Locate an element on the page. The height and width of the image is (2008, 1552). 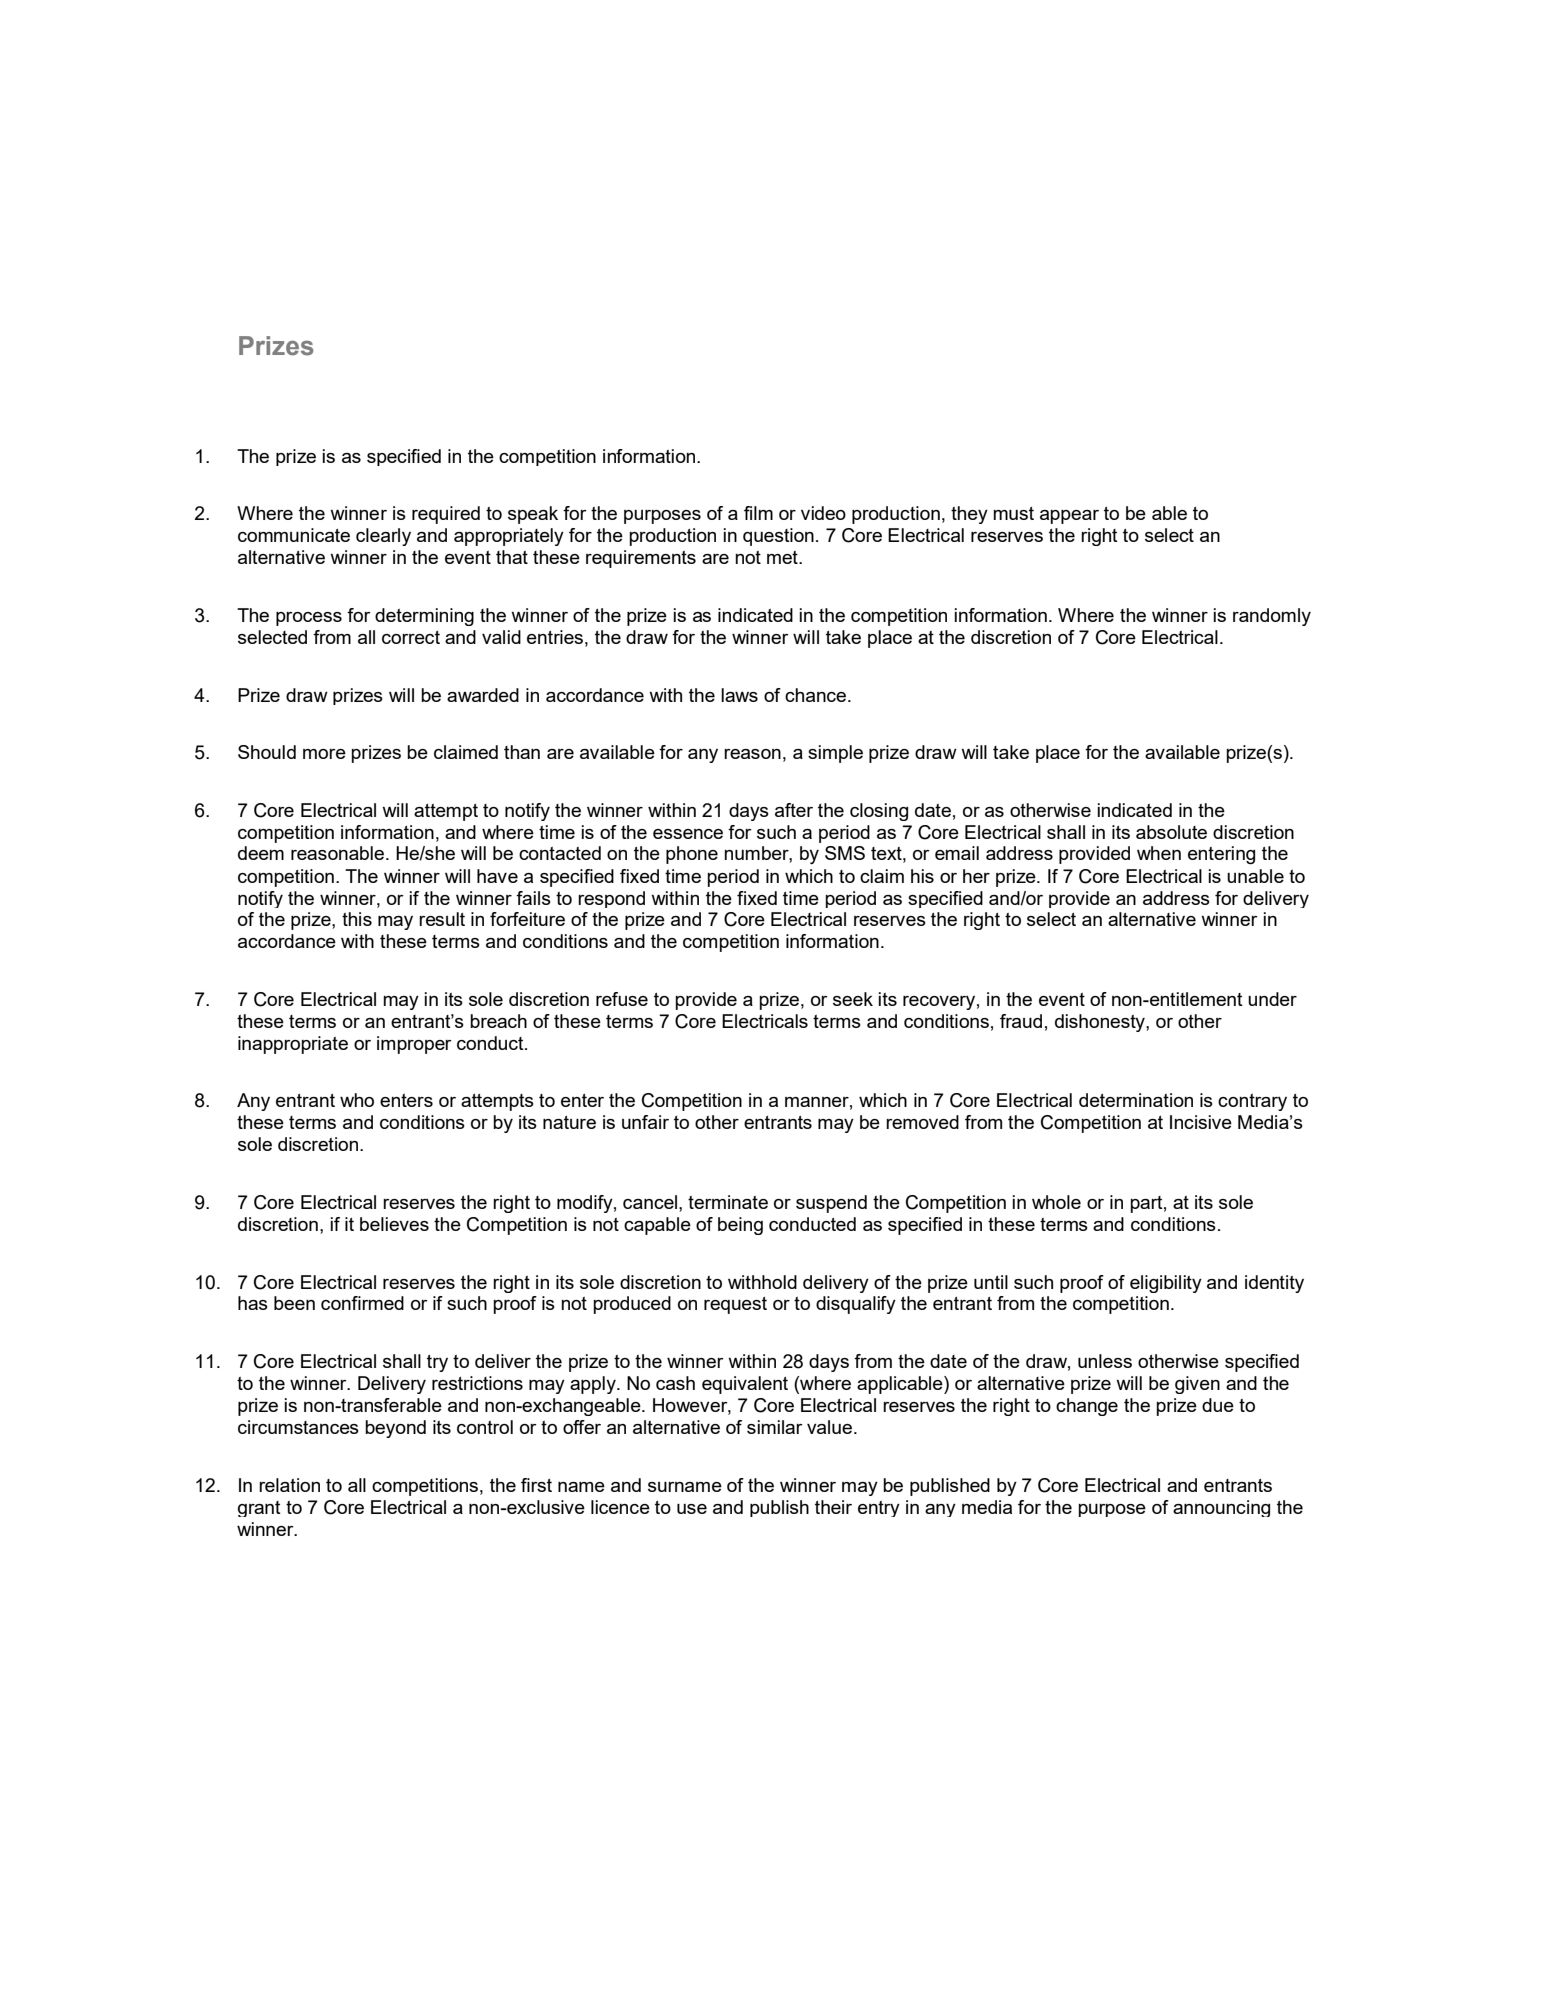
terminate is located at coordinates (728, 1202).
